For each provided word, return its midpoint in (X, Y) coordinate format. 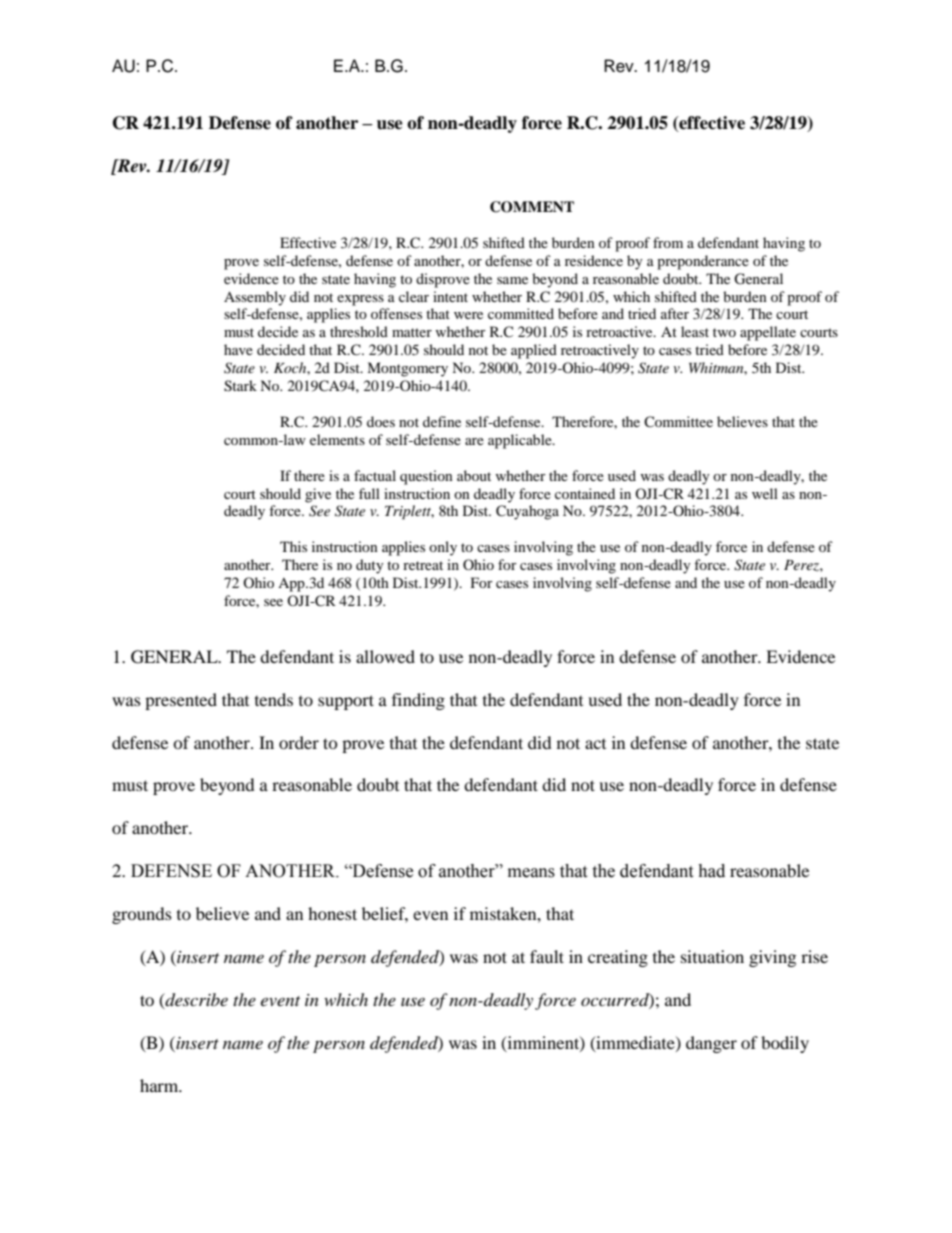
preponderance (703, 262)
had (711, 871)
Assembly (255, 298)
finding (418, 701)
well (765, 493)
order (299, 742)
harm (160, 1085)
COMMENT (532, 207)
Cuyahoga (527, 512)
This (293, 546)
